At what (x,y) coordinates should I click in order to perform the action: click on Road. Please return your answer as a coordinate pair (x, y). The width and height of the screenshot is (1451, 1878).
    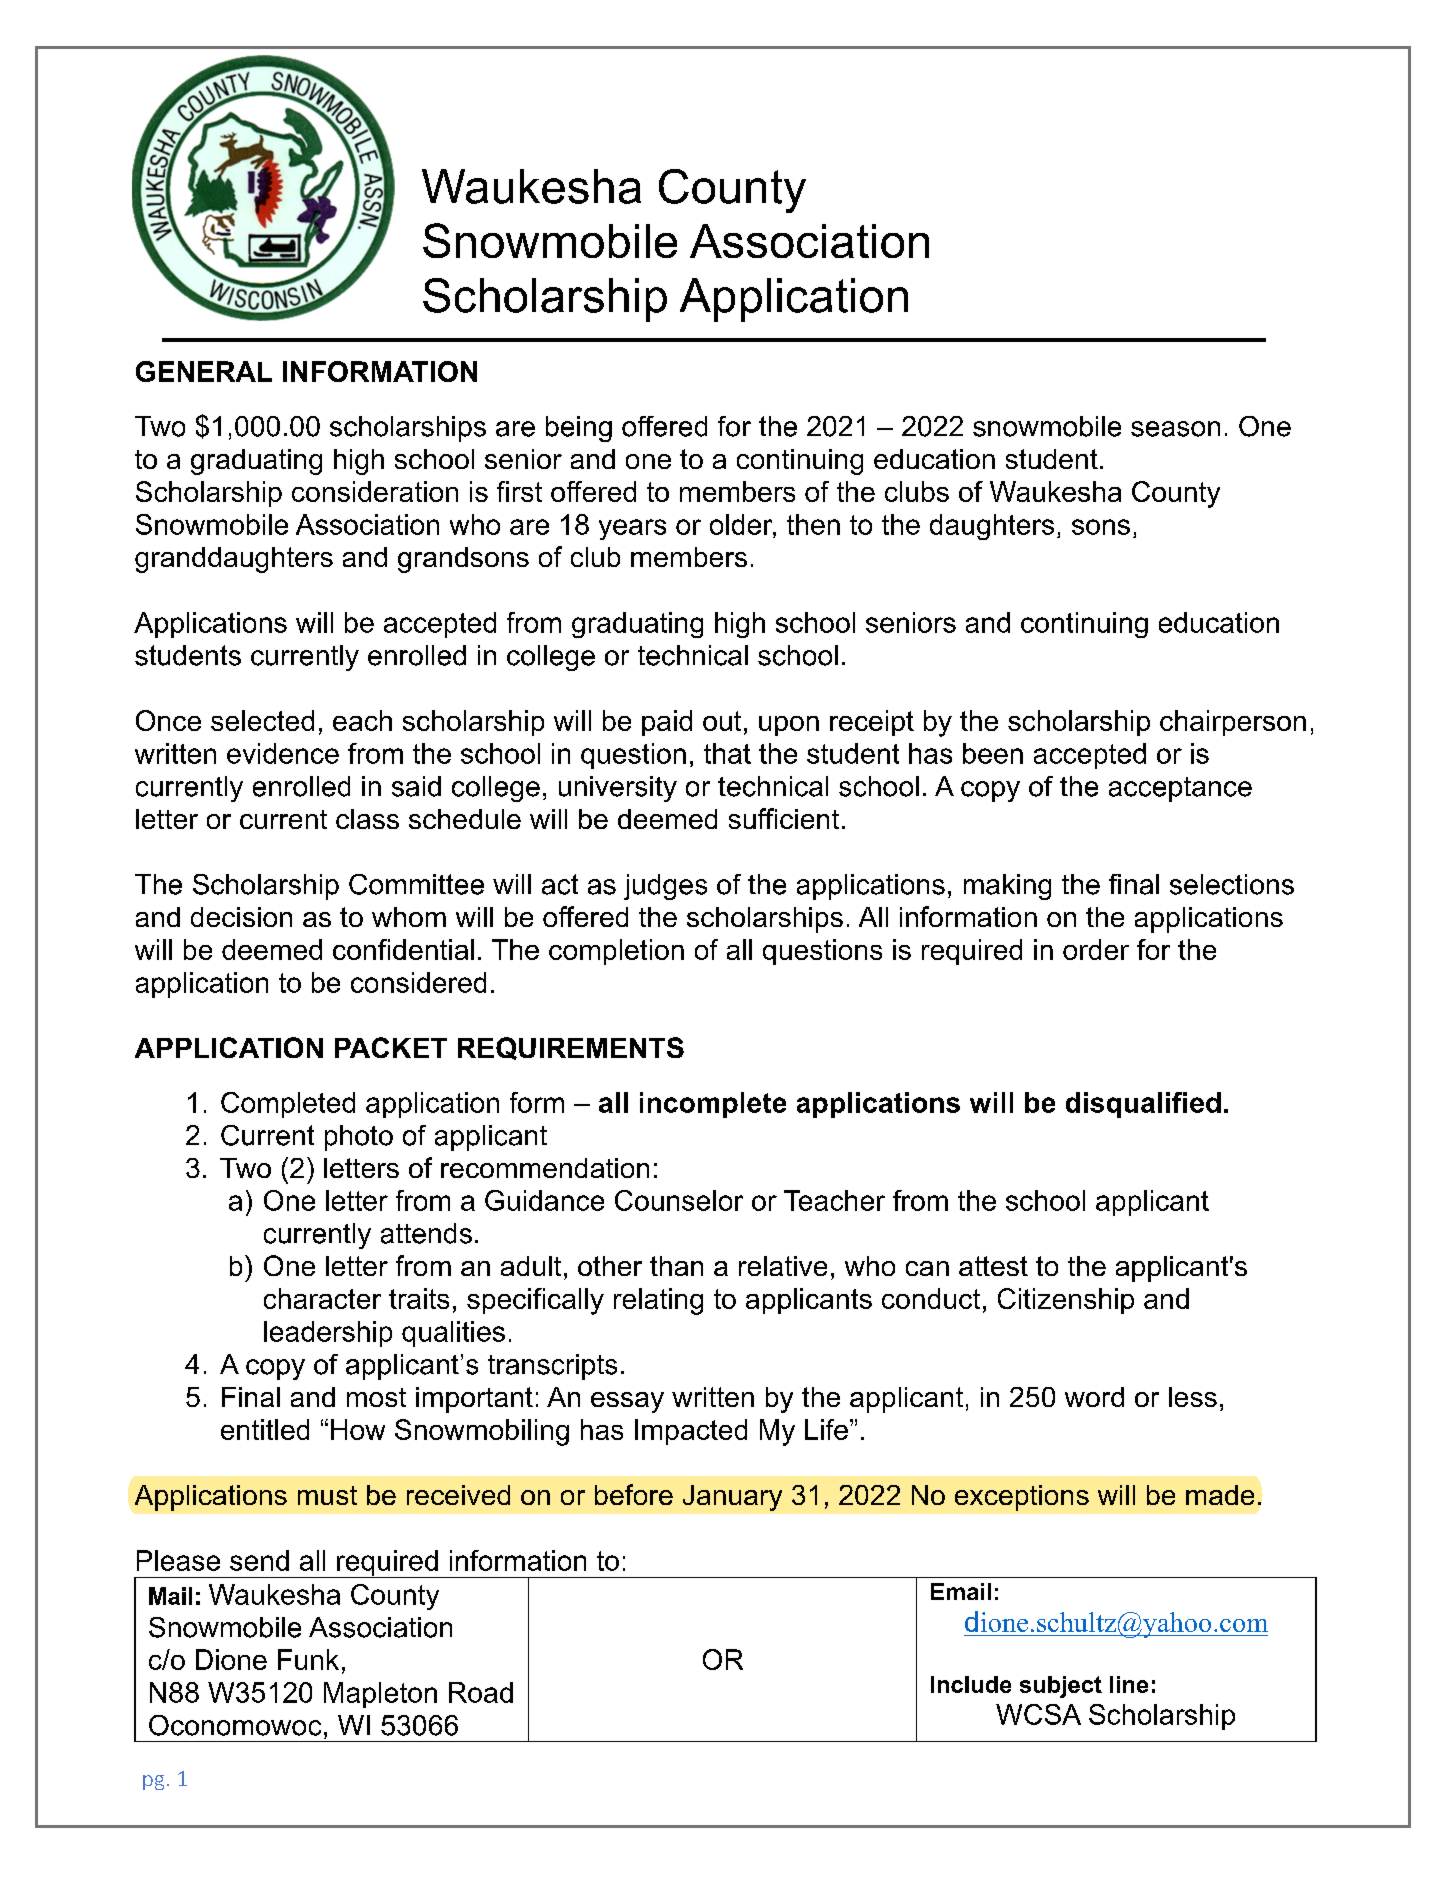
    Looking at the image, I should click on (481, 1692).
